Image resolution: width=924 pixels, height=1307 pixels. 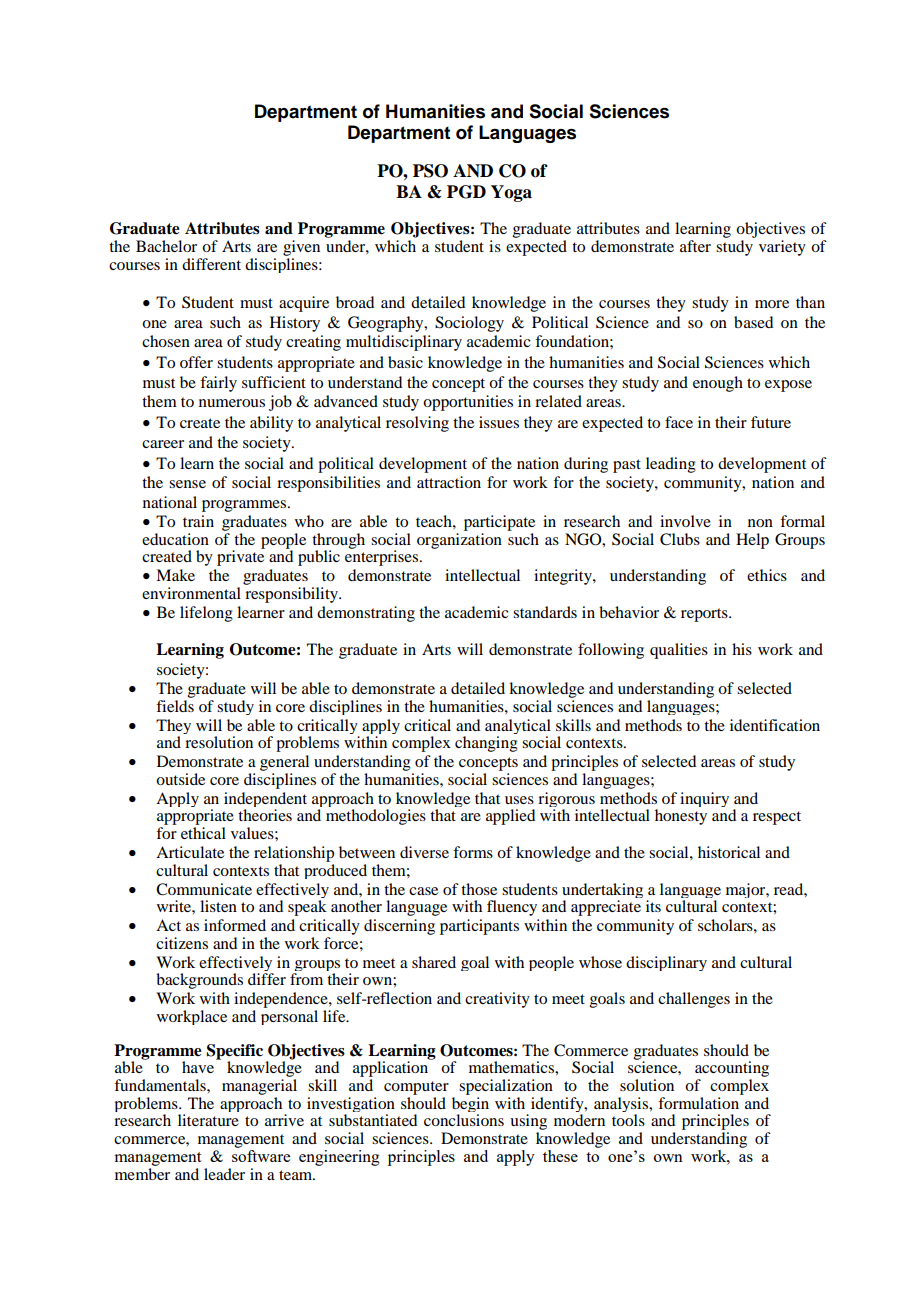 What do you see at coordinates (698, 1103) in the screenshot?
I see `formulation` at bounding box center [698, 1103].
